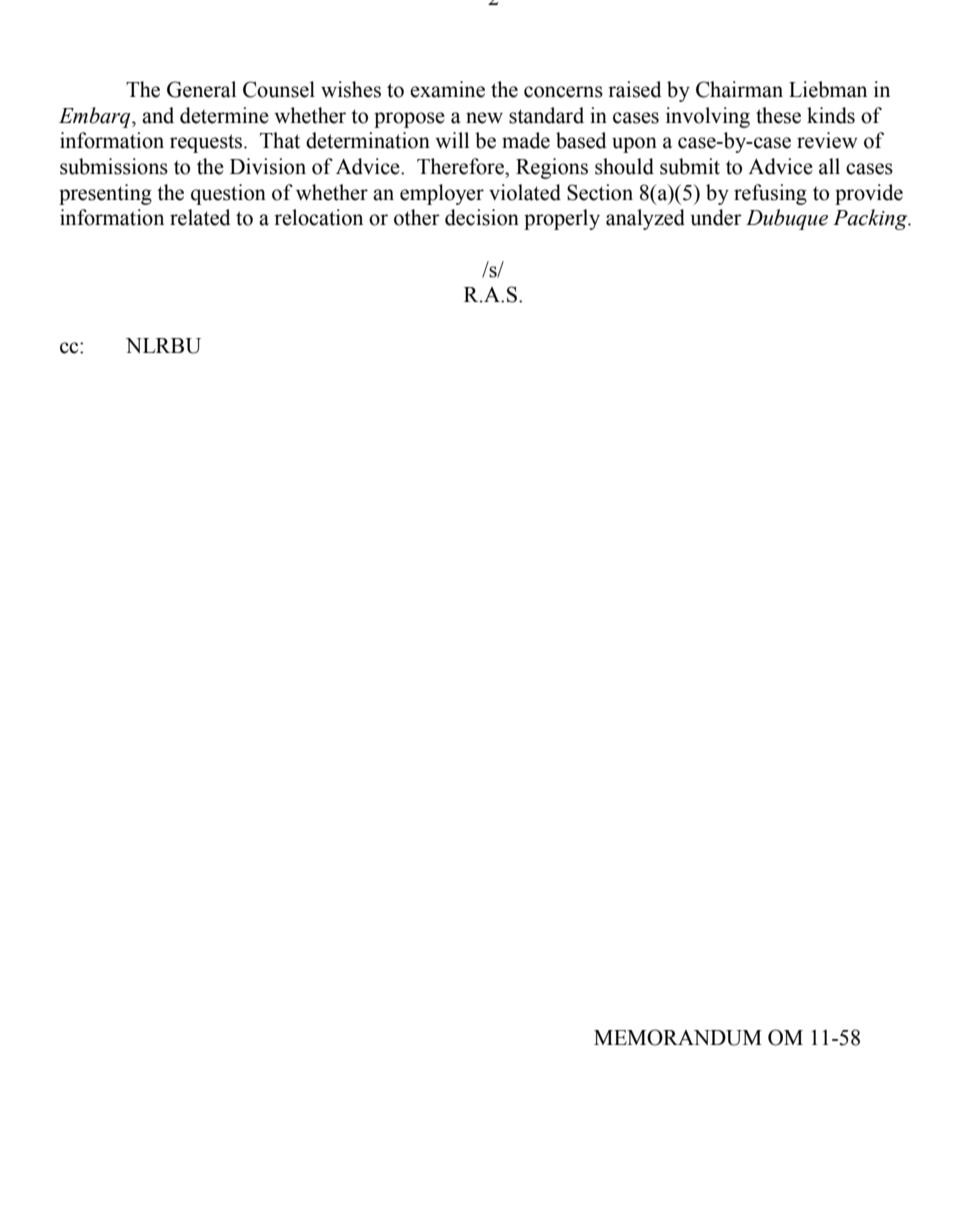  Describe the element at coordinates (484, 118) in the screenshot. I see `new` at that location.
